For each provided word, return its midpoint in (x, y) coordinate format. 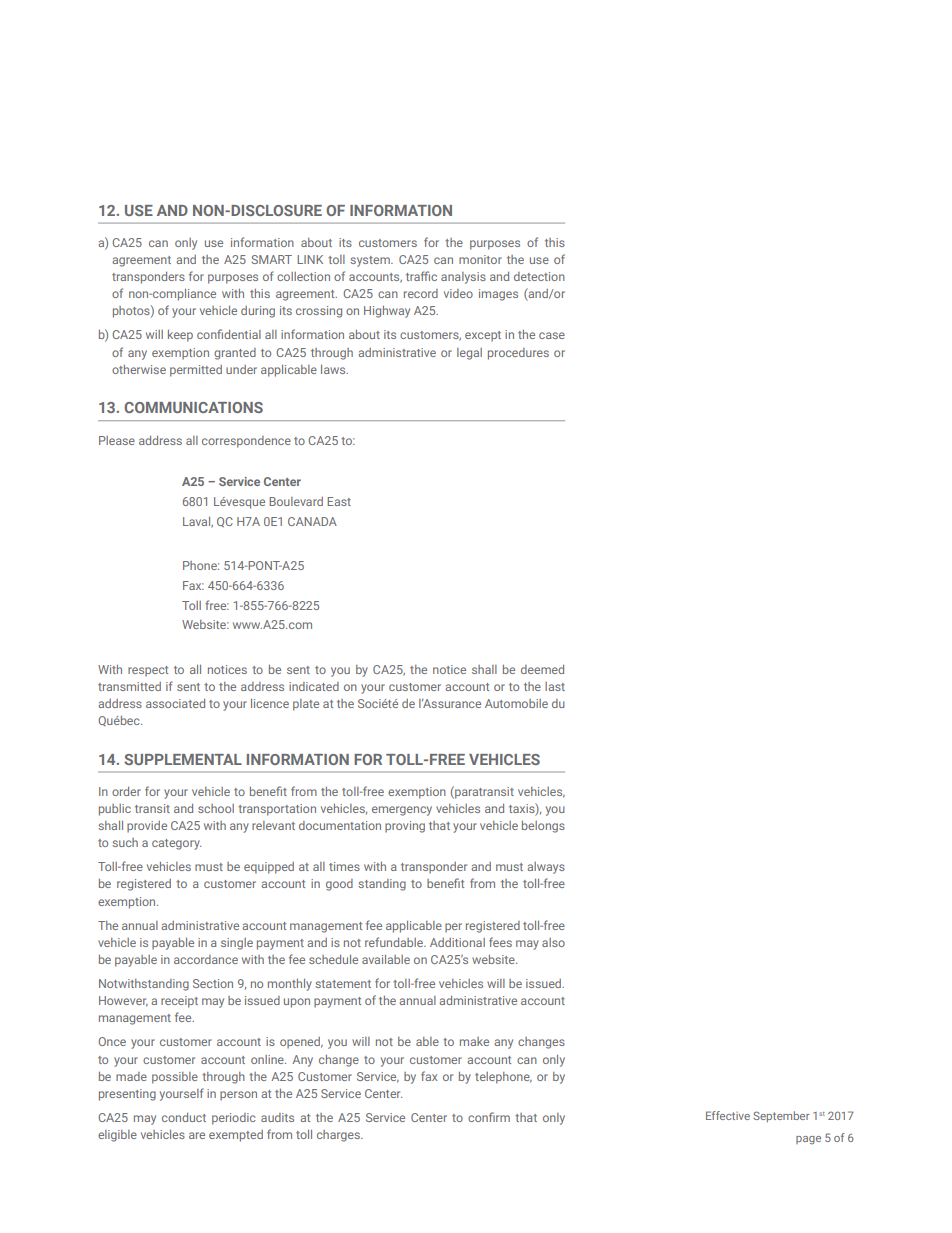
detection (539, 276)
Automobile (516, 703)
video (458, 293)
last (555, 686)
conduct (184, 1117)
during (258, 312)
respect (148, 671)
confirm (489, 1117)
